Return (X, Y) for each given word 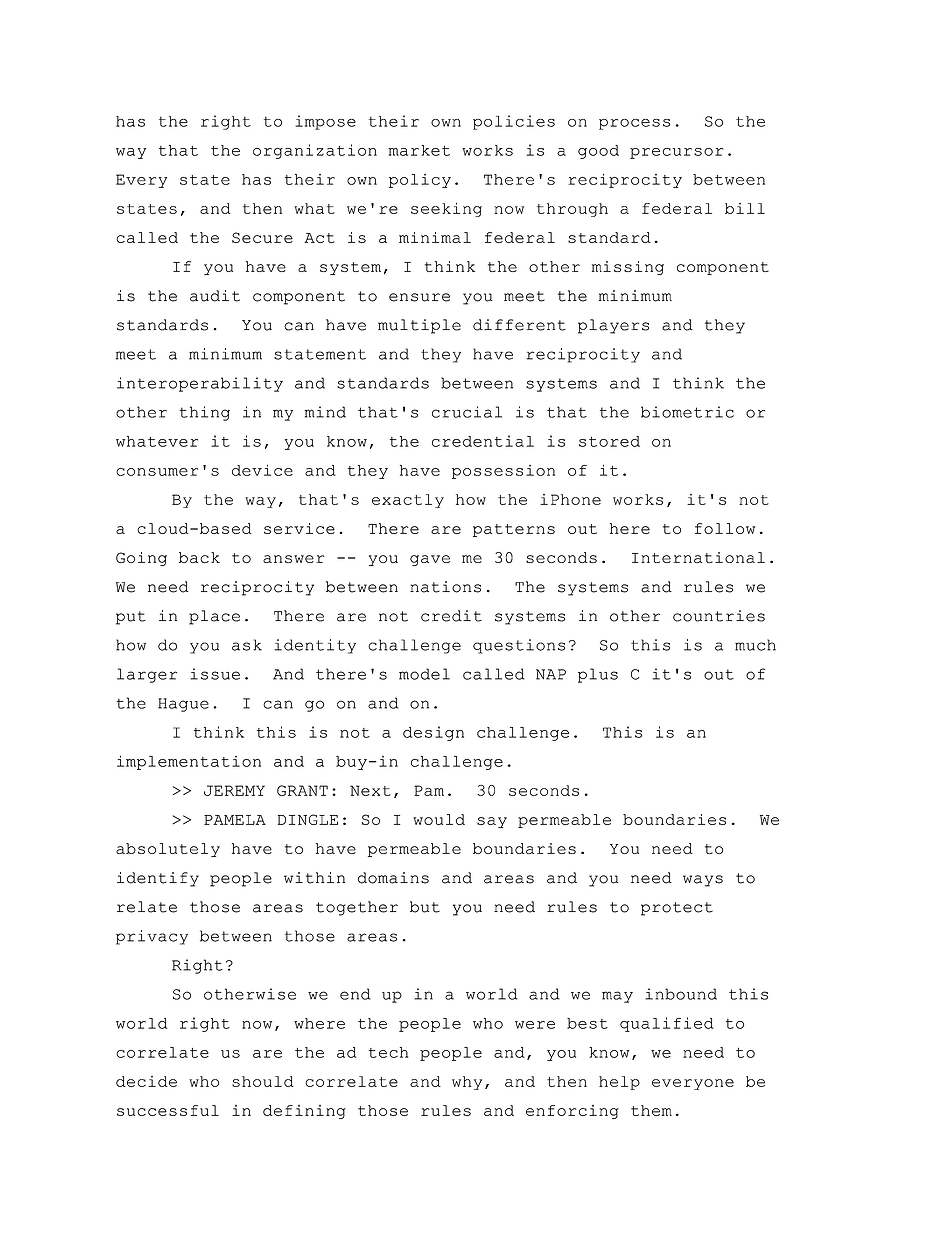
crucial (467, 412)
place (214, 617)
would (439, 819)
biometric (687, 412)
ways (703, 881)
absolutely (168, 850)
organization (315, 151)
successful (168, 1110)
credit (451, 616)
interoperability (200, 384)
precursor (676, 153)
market (419, 150)
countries (719, 616)
